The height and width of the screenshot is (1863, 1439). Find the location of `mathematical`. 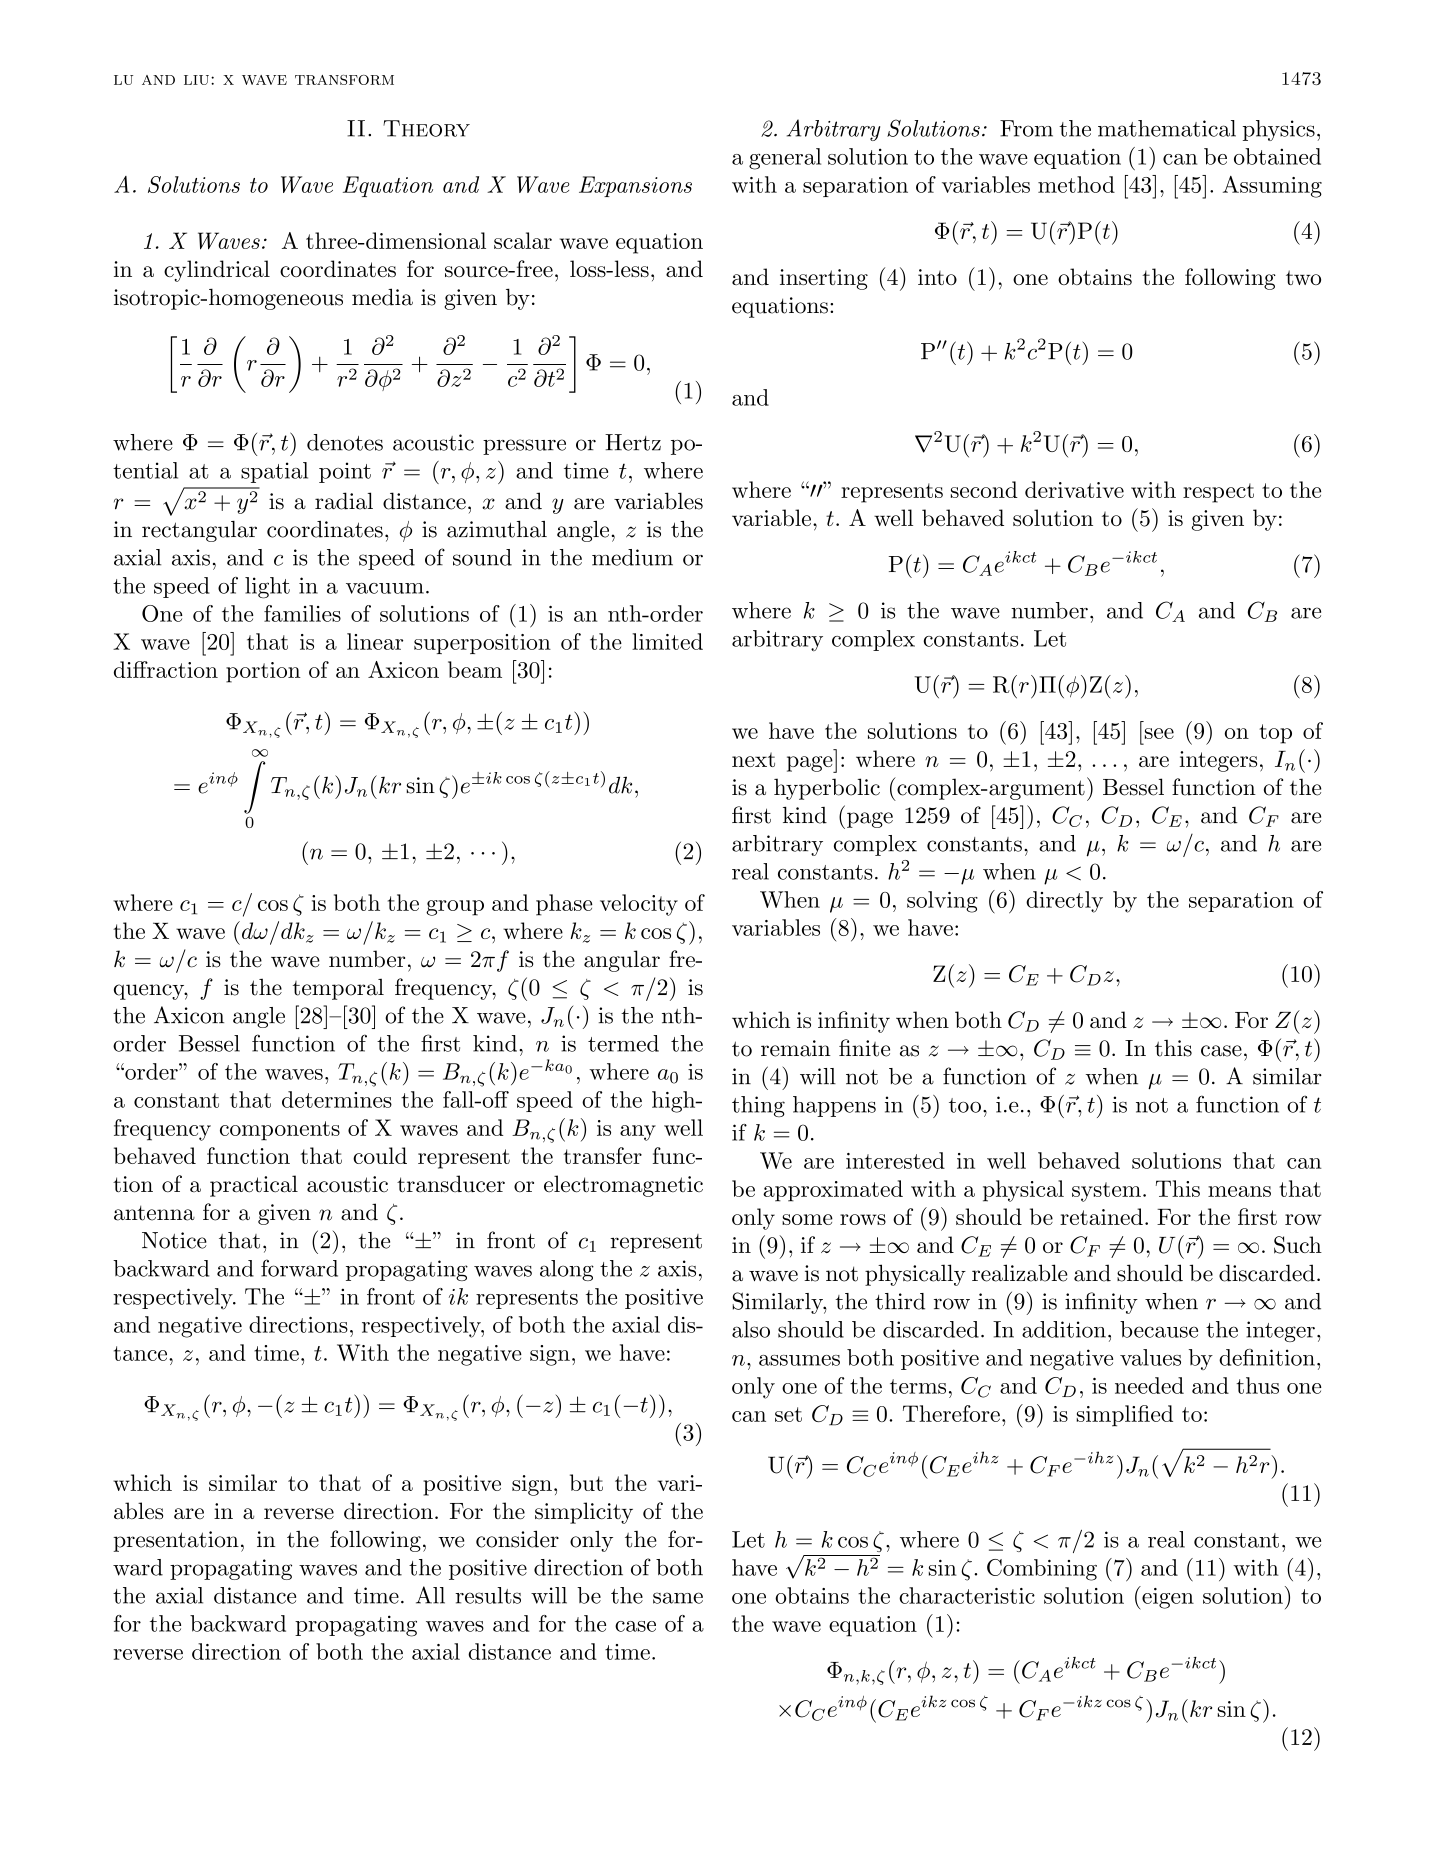

mathematical is located at coordinates (1167, 128).
